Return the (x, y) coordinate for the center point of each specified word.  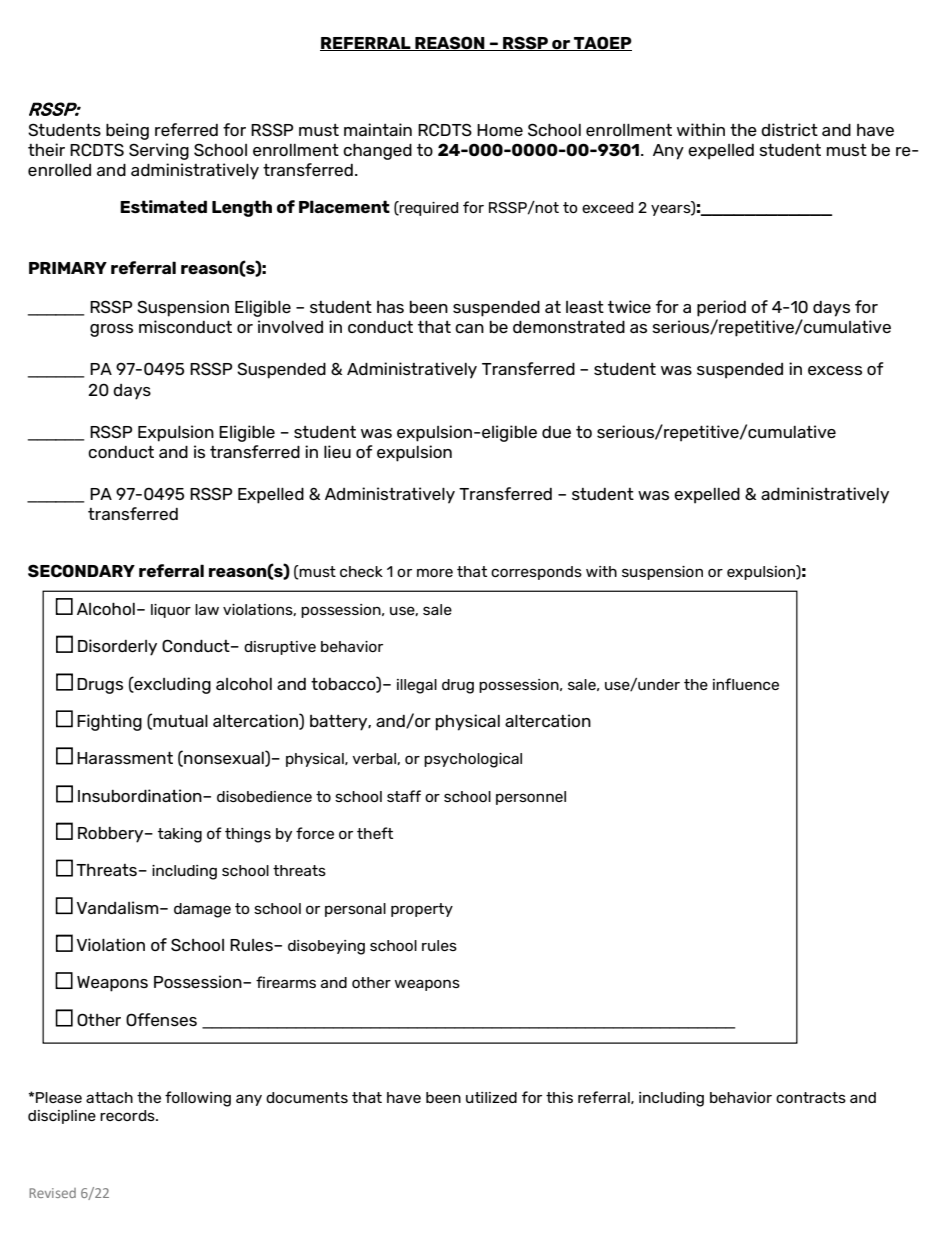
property (422, 910)
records (128, 1115)
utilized (491, 1097)
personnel (531, 798)
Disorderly (117, 647)
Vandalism (119, 907)
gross (111, 330)
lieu (337, 451)
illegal (417, 686)
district (789, 129)
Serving (159, 151)
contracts (811, 1097)
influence (746, 684)
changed (377, 151)
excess (835, 370)
